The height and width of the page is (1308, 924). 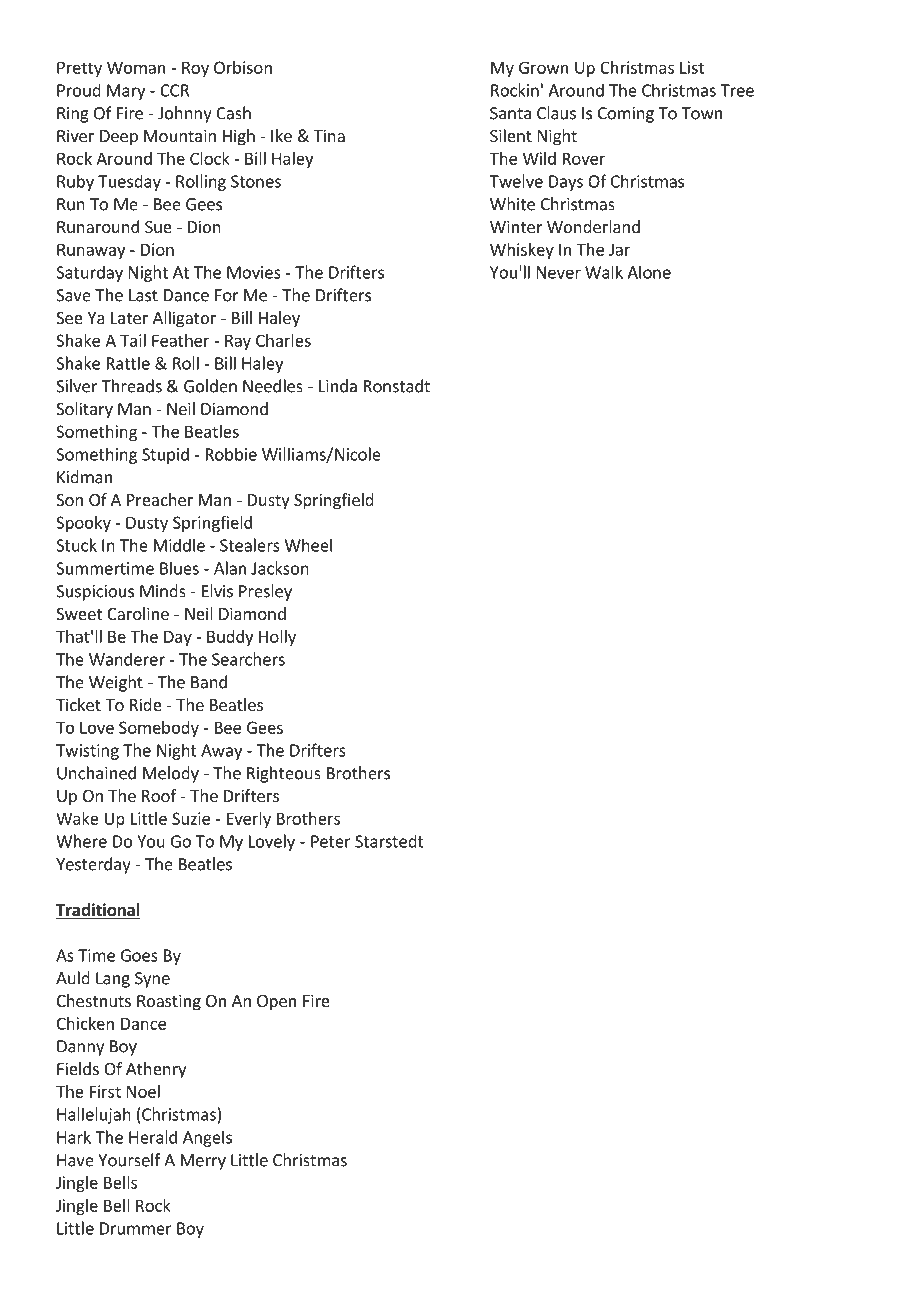 I want to click on Wheel, so click(x=308, y=545).
